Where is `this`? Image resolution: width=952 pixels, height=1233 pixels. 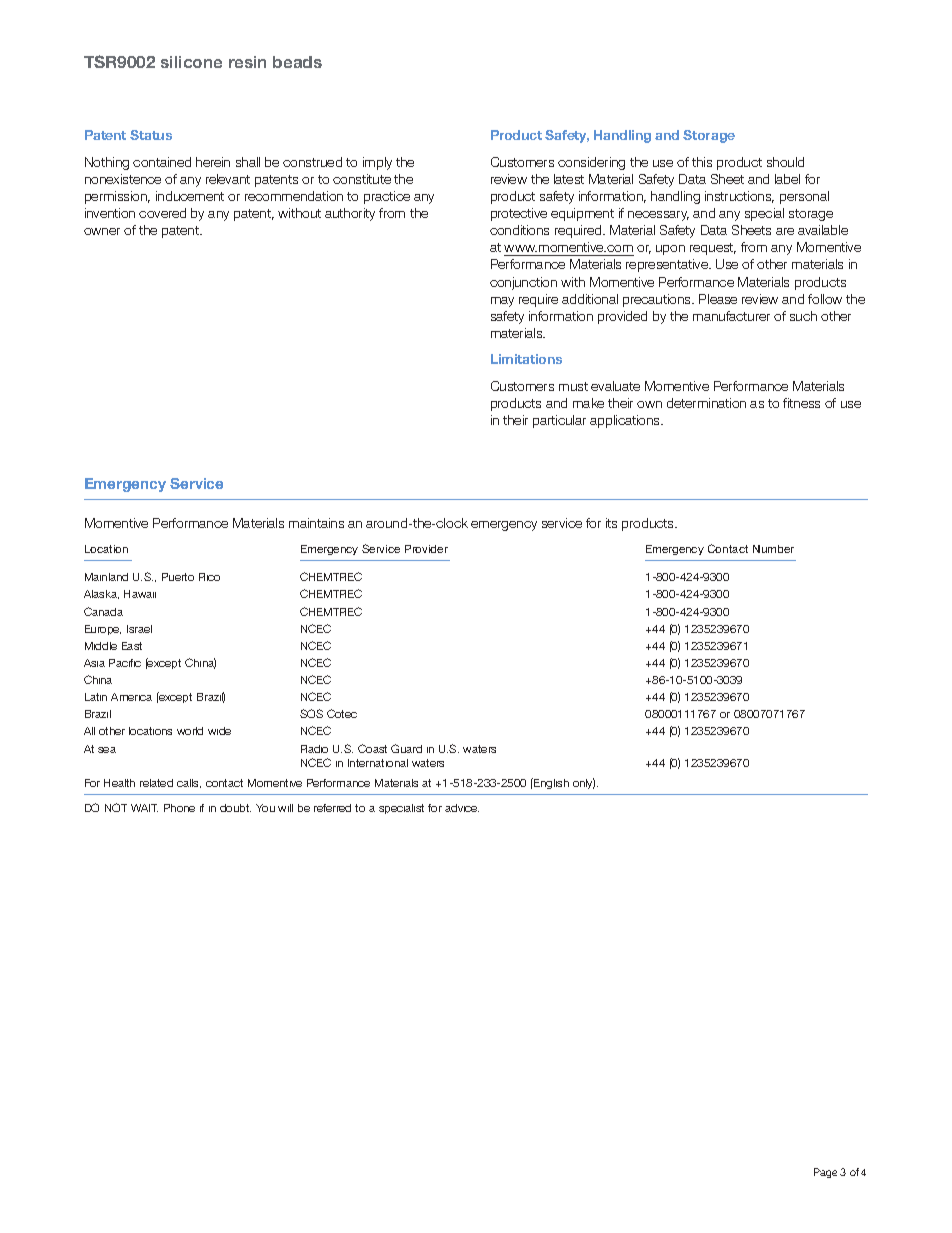
this is located at coordinates (702, 162).
